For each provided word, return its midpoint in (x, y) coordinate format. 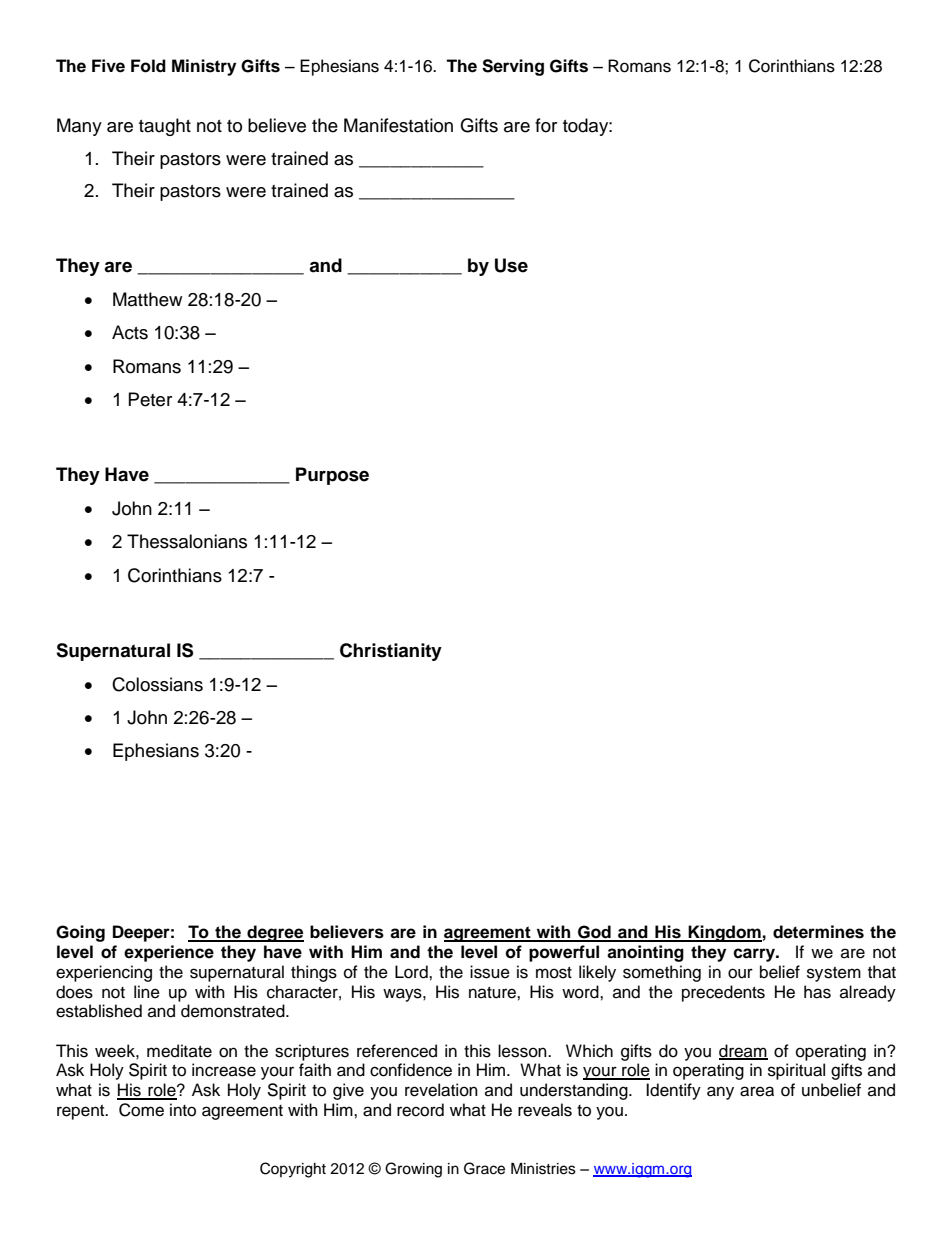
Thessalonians (187, 541)
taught (165, 127)
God (594, 933)
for (546, 125)
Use (511, 265)
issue (490, 972)
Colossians (157, 684)
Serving (513, 67)
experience (169, 953)
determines (818, 932)
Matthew (147, 299)
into (183, 1110)
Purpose (332, 476)
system (834, 974)
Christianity (391, 652)
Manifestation (398, 125)
